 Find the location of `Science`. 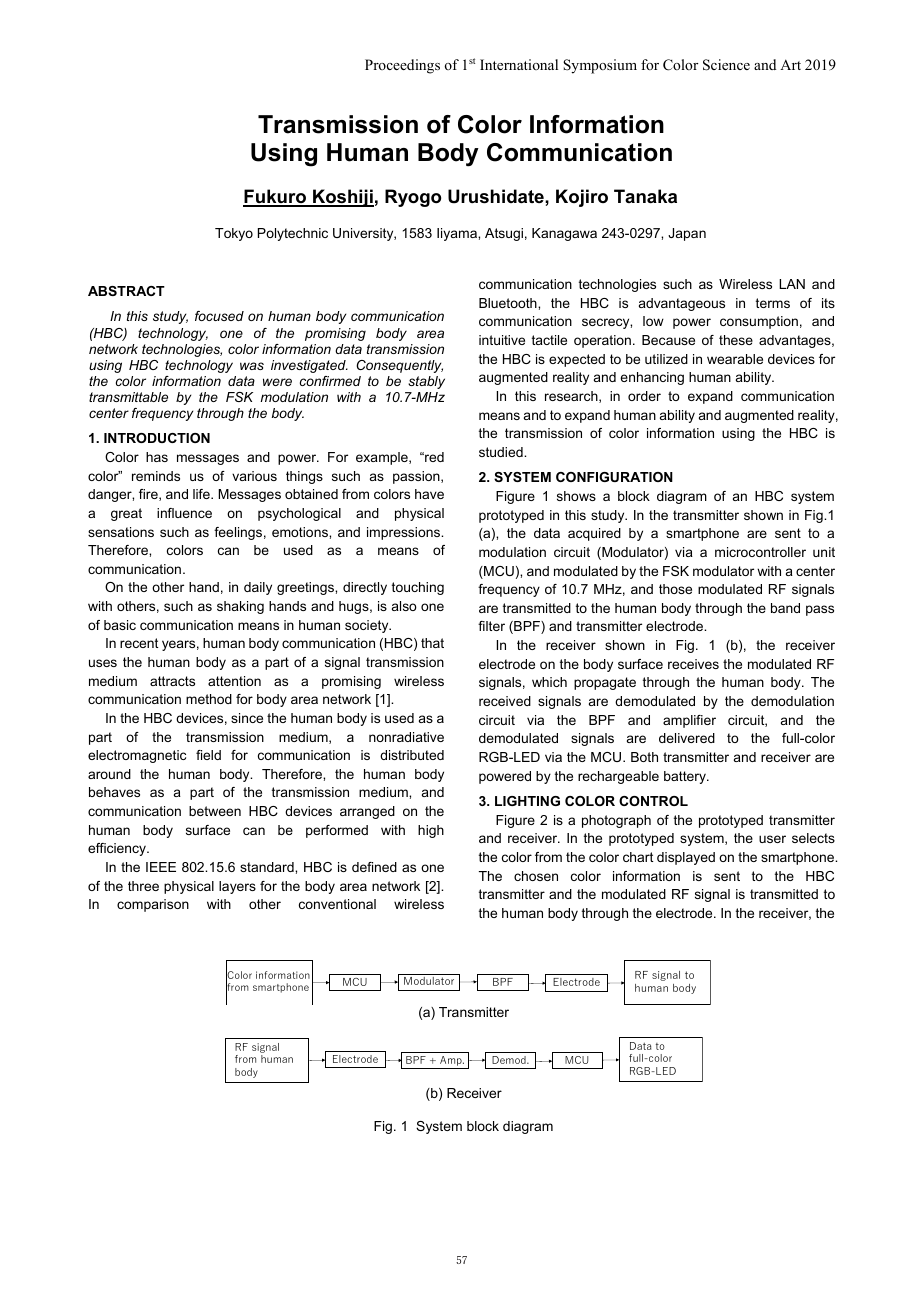

Science is located at coordinates (726, 65).
